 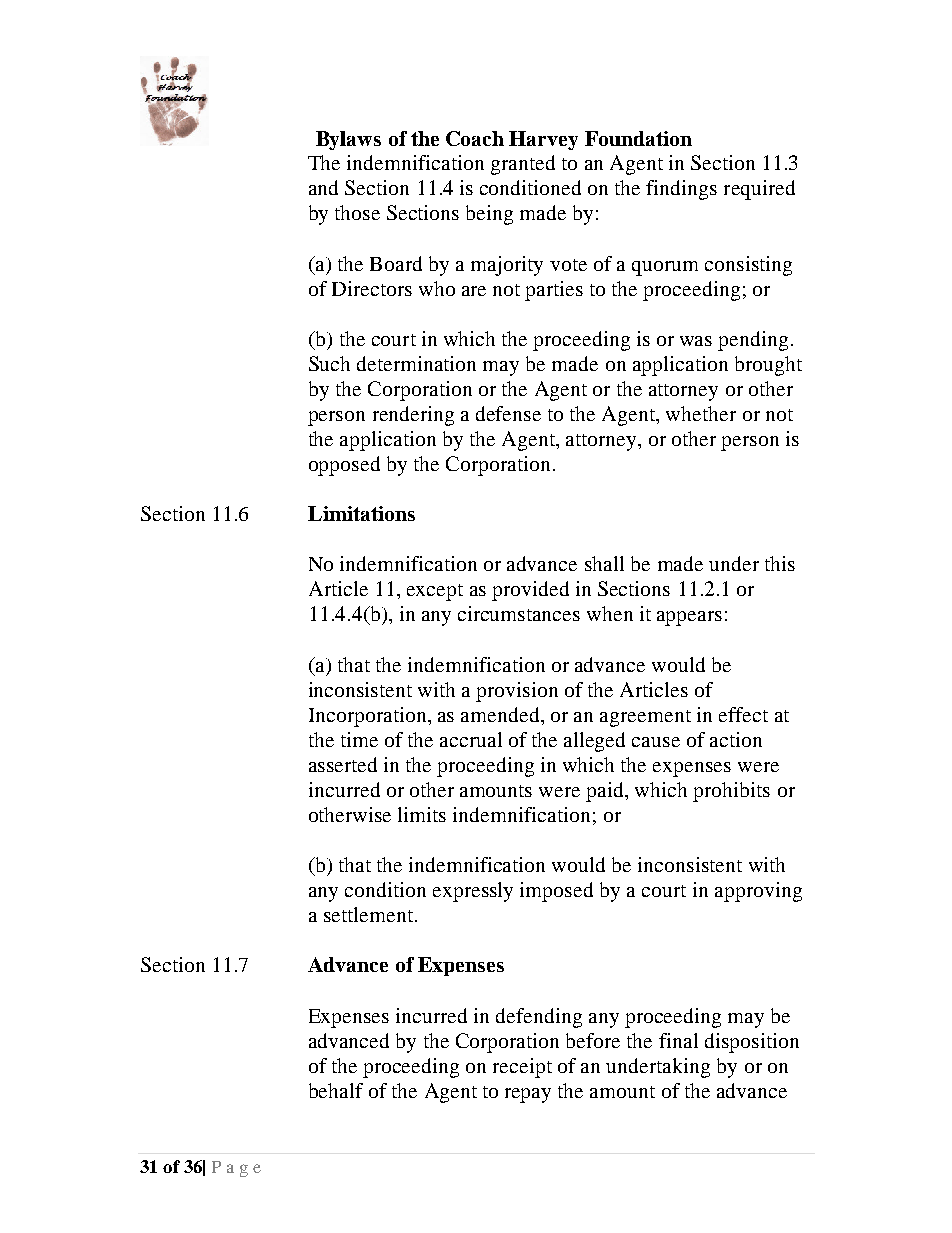 What do you see at coordinates (530, 591) in the screenshot?
I see `provided` at bounding box center [530, 591].
